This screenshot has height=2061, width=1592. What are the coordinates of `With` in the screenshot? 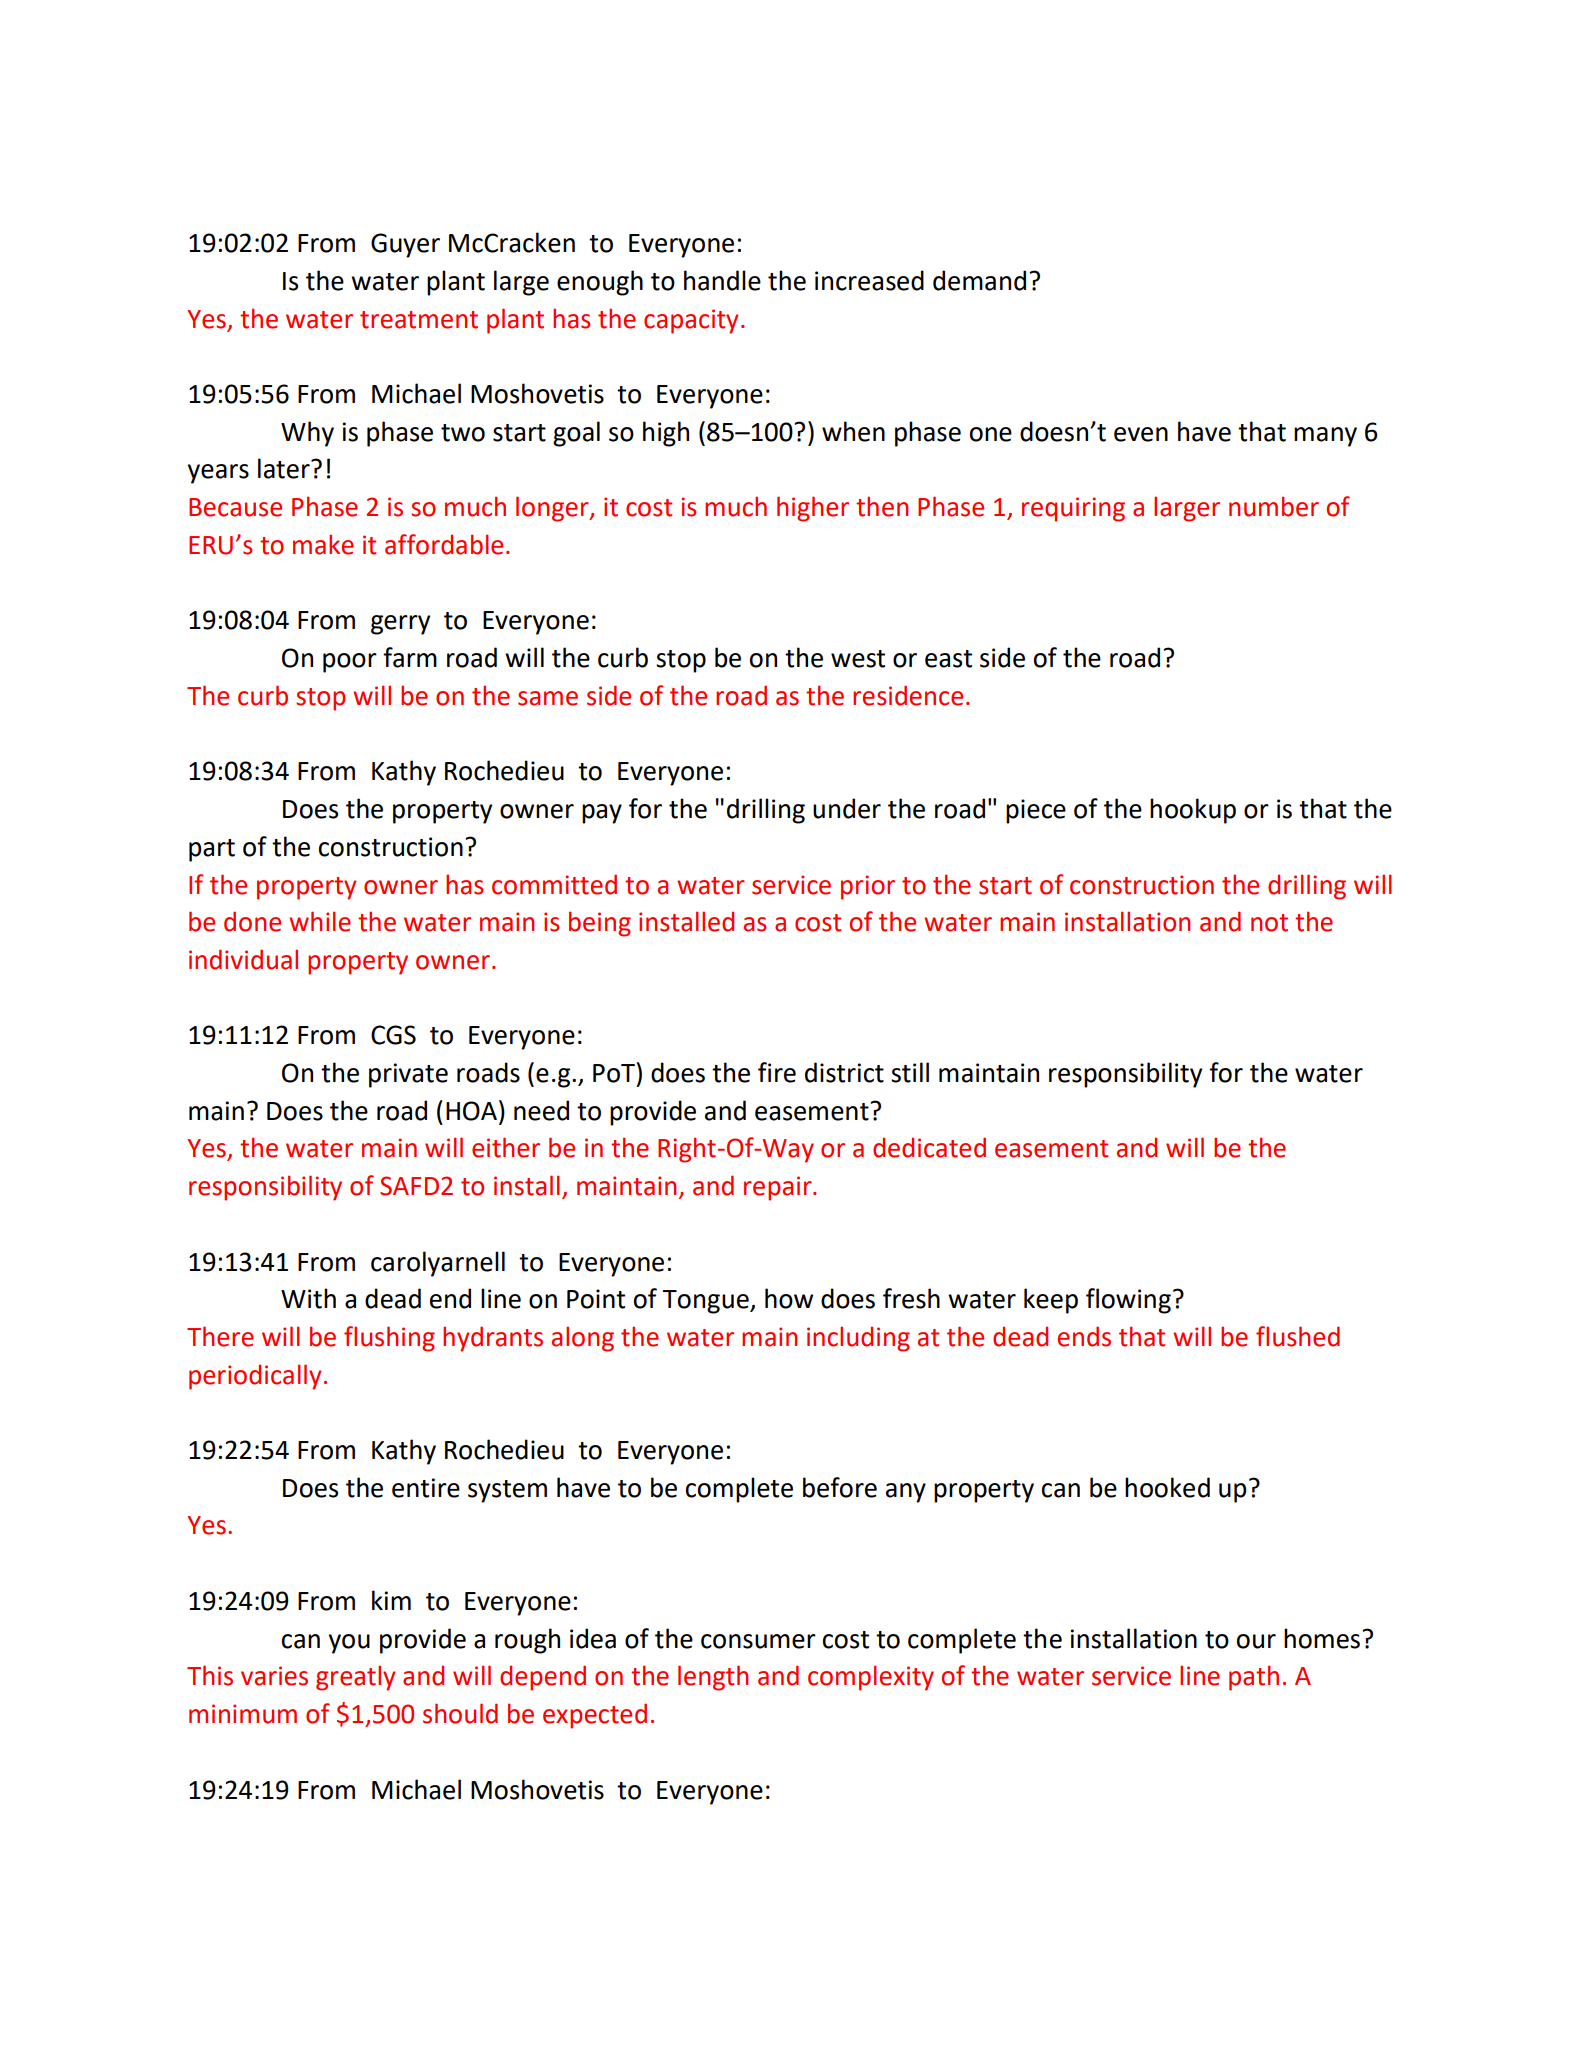 It's located at (308, 1298).
